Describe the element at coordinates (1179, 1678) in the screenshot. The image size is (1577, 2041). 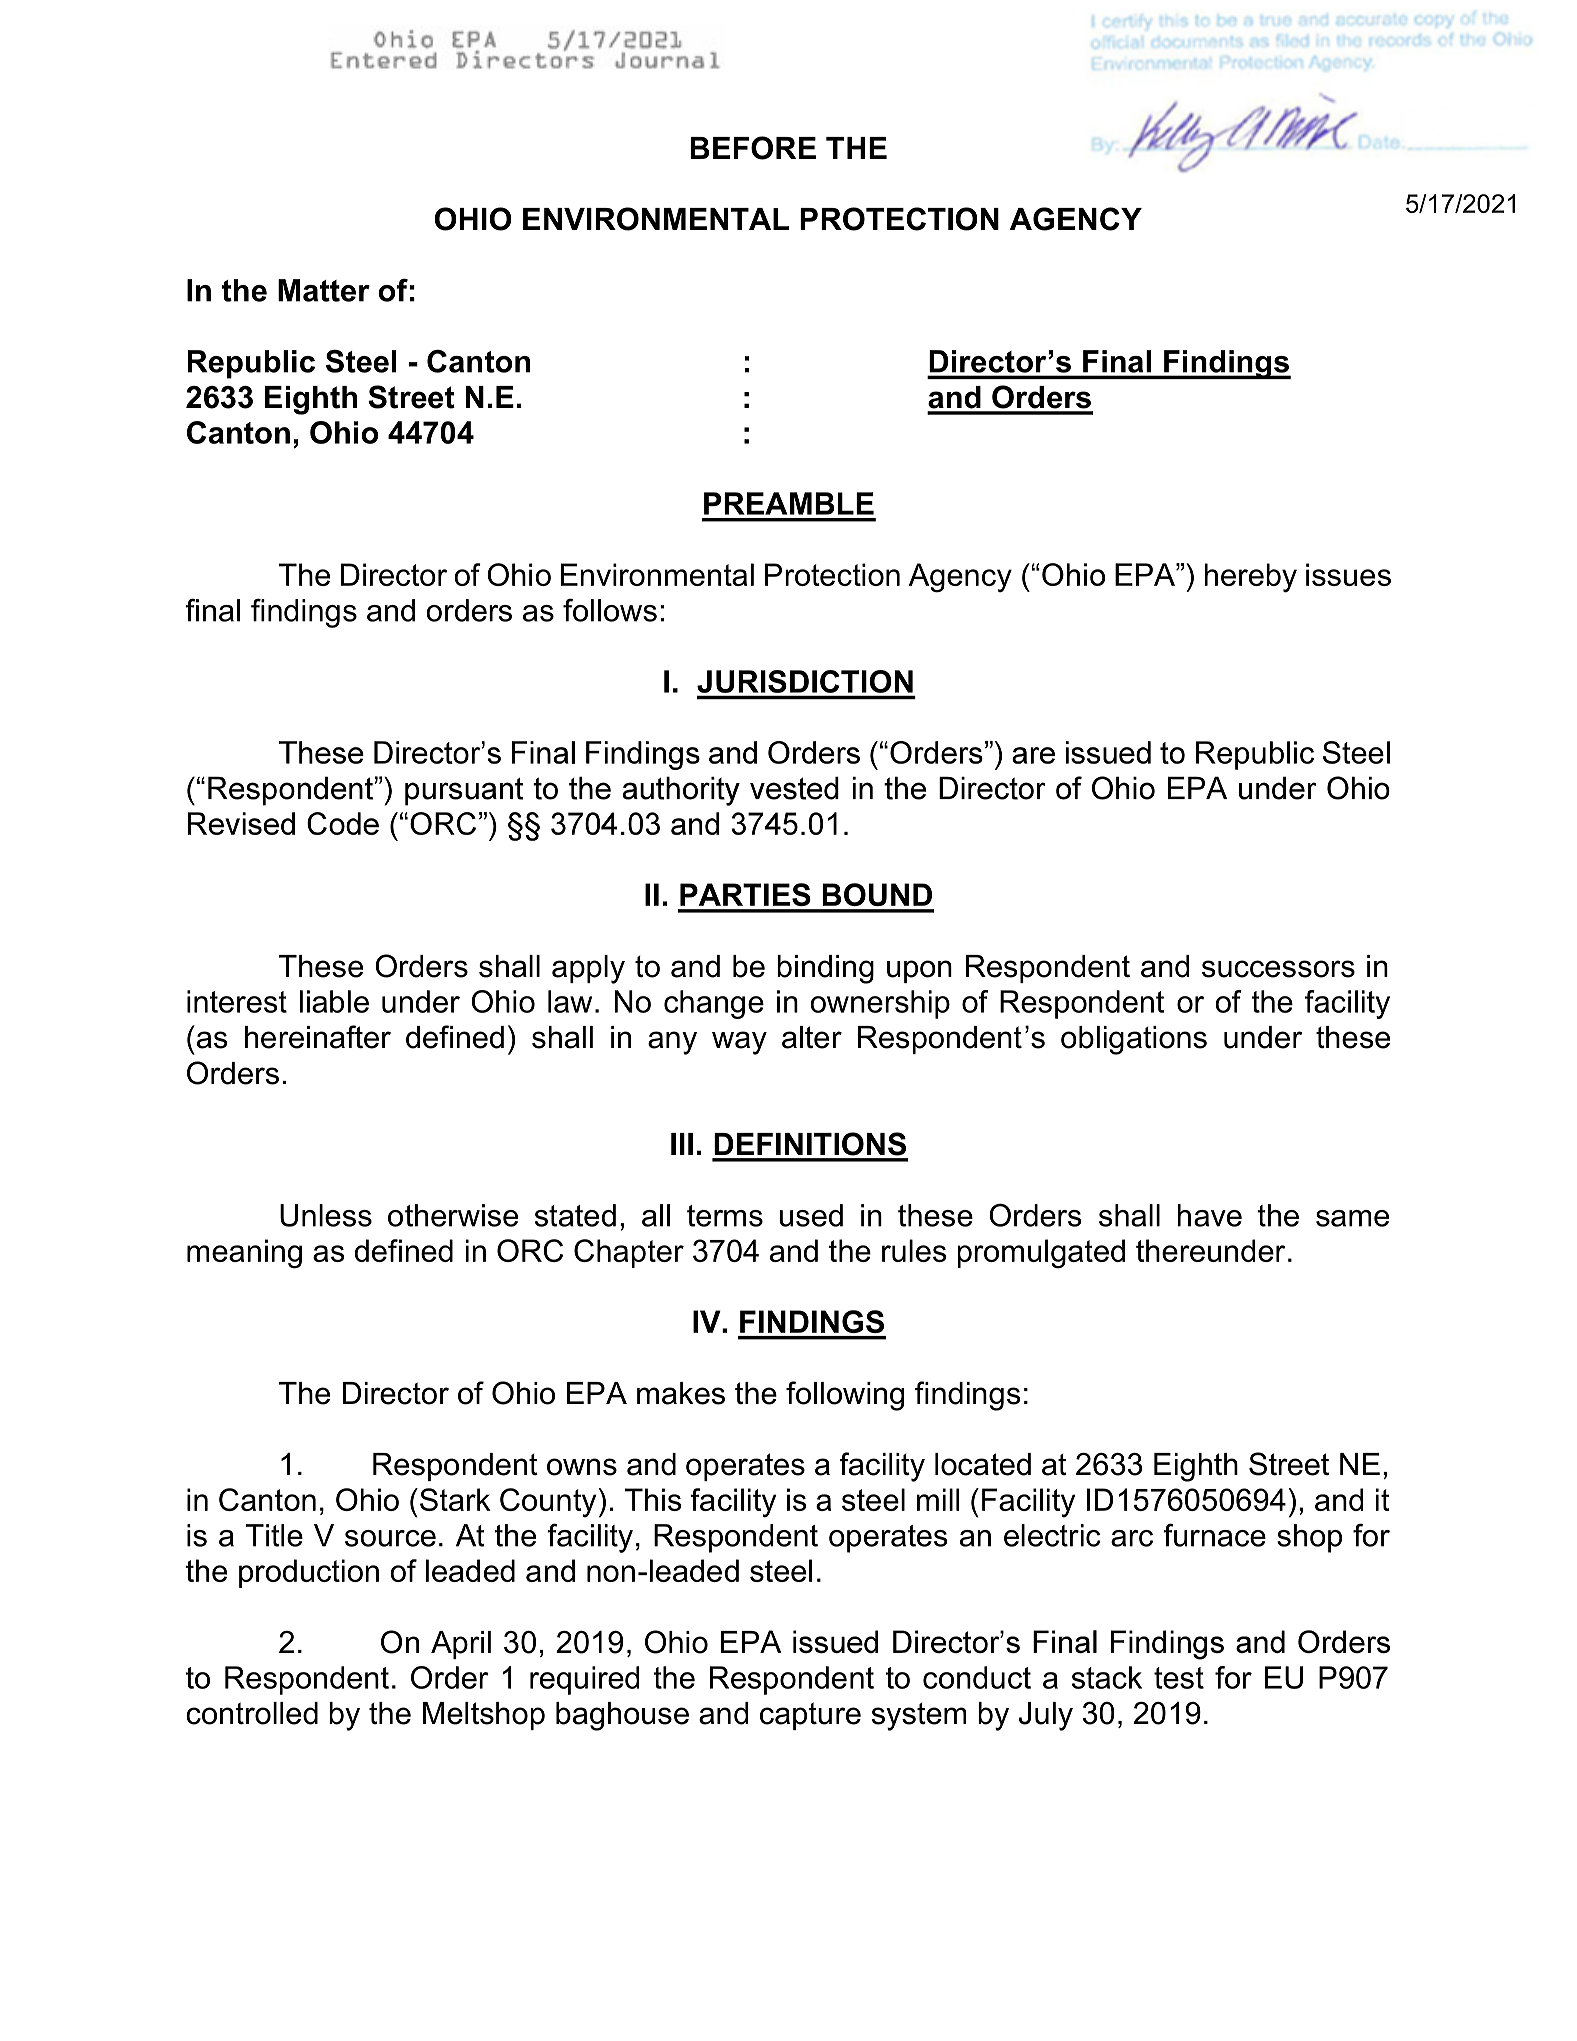
I see `test` at that location.
